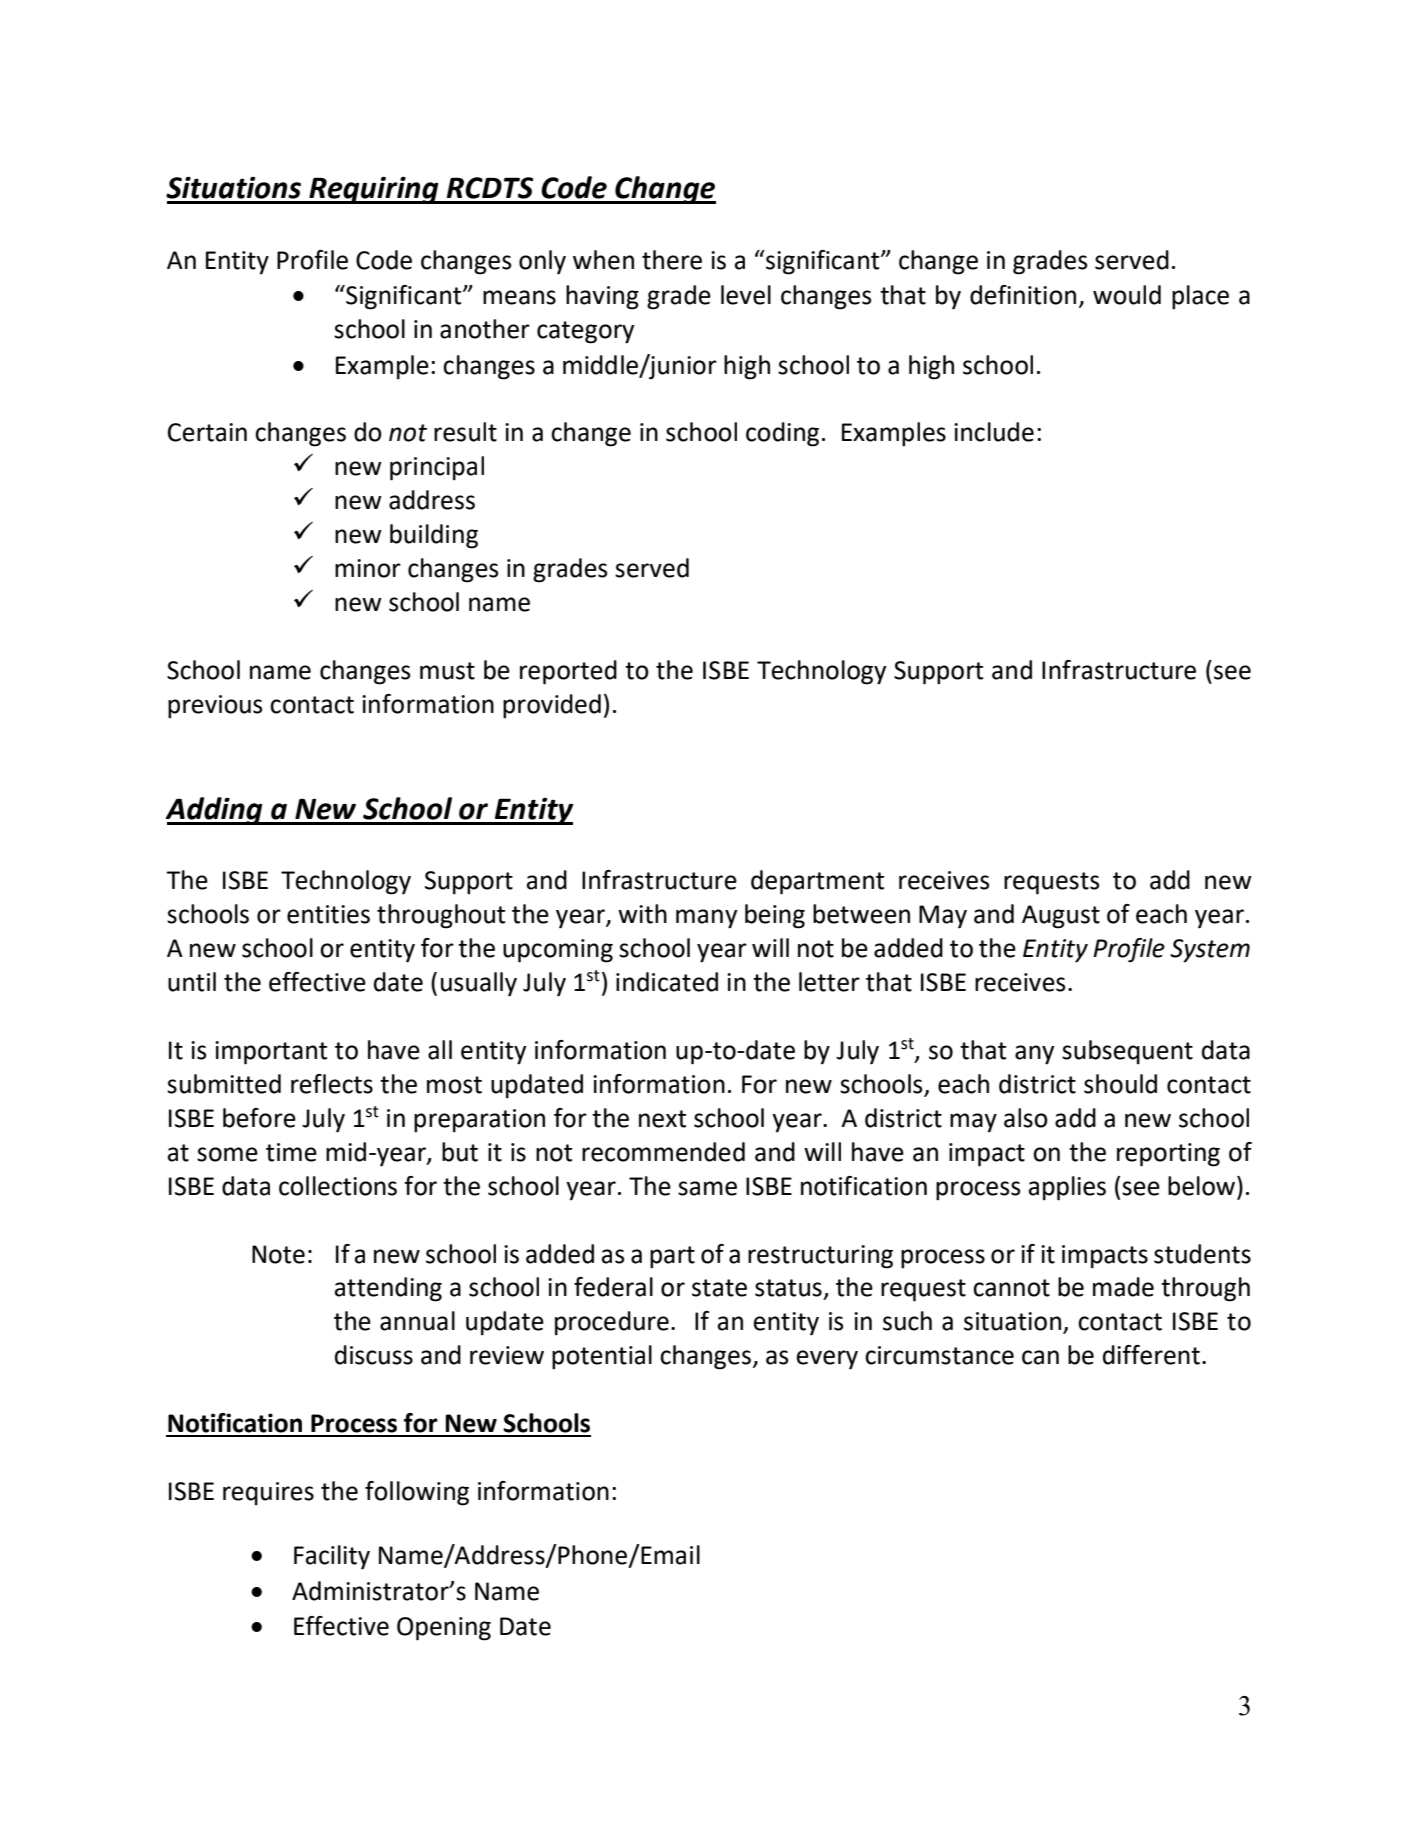 Image resolution: width=1419 pixels, height=1837 pixels. Describe the element at coordinates (332, 1557) in the screenshot. I see `Facility` at that location.
